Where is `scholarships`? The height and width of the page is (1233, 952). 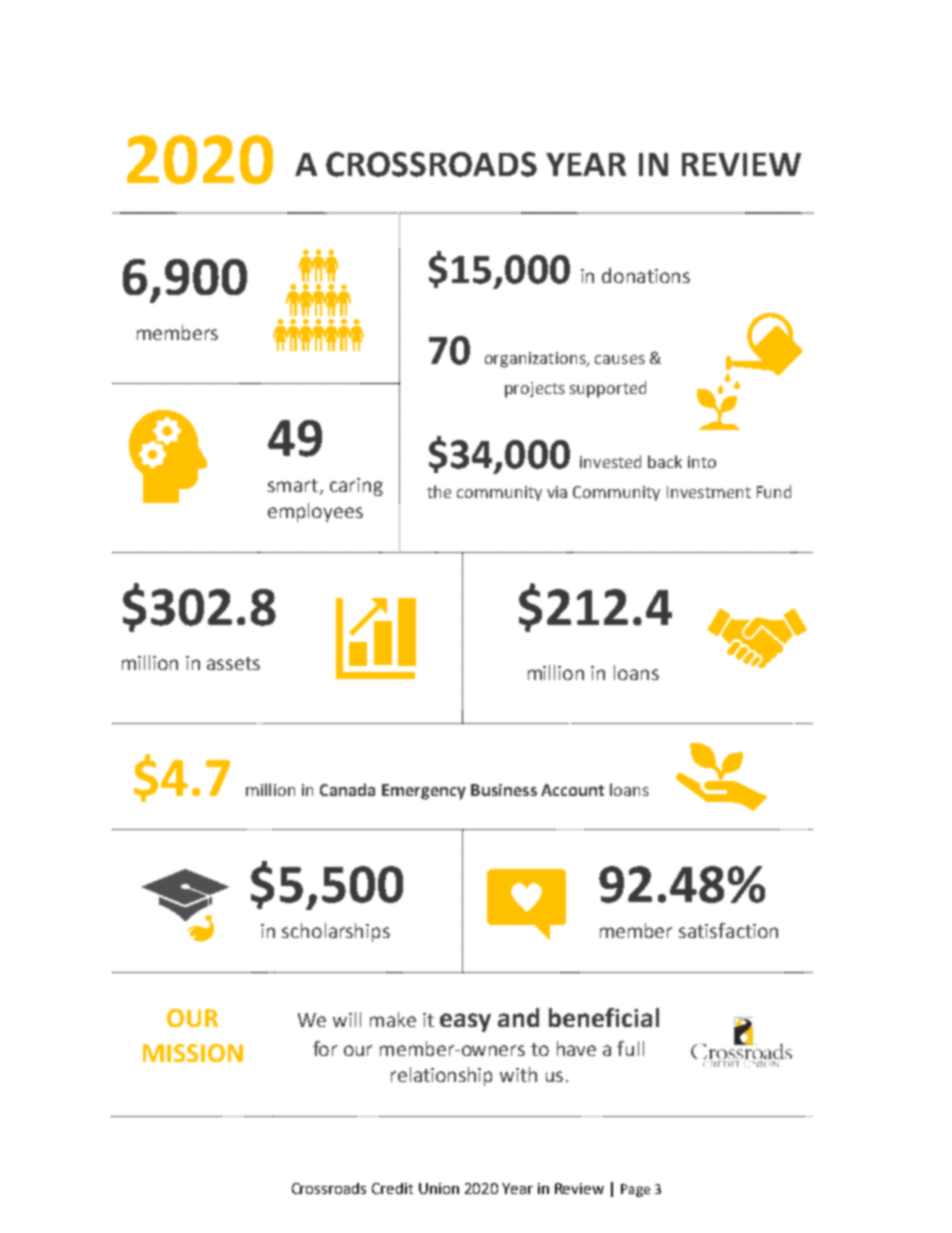 scholarships is located at coordinates (336, 932).
